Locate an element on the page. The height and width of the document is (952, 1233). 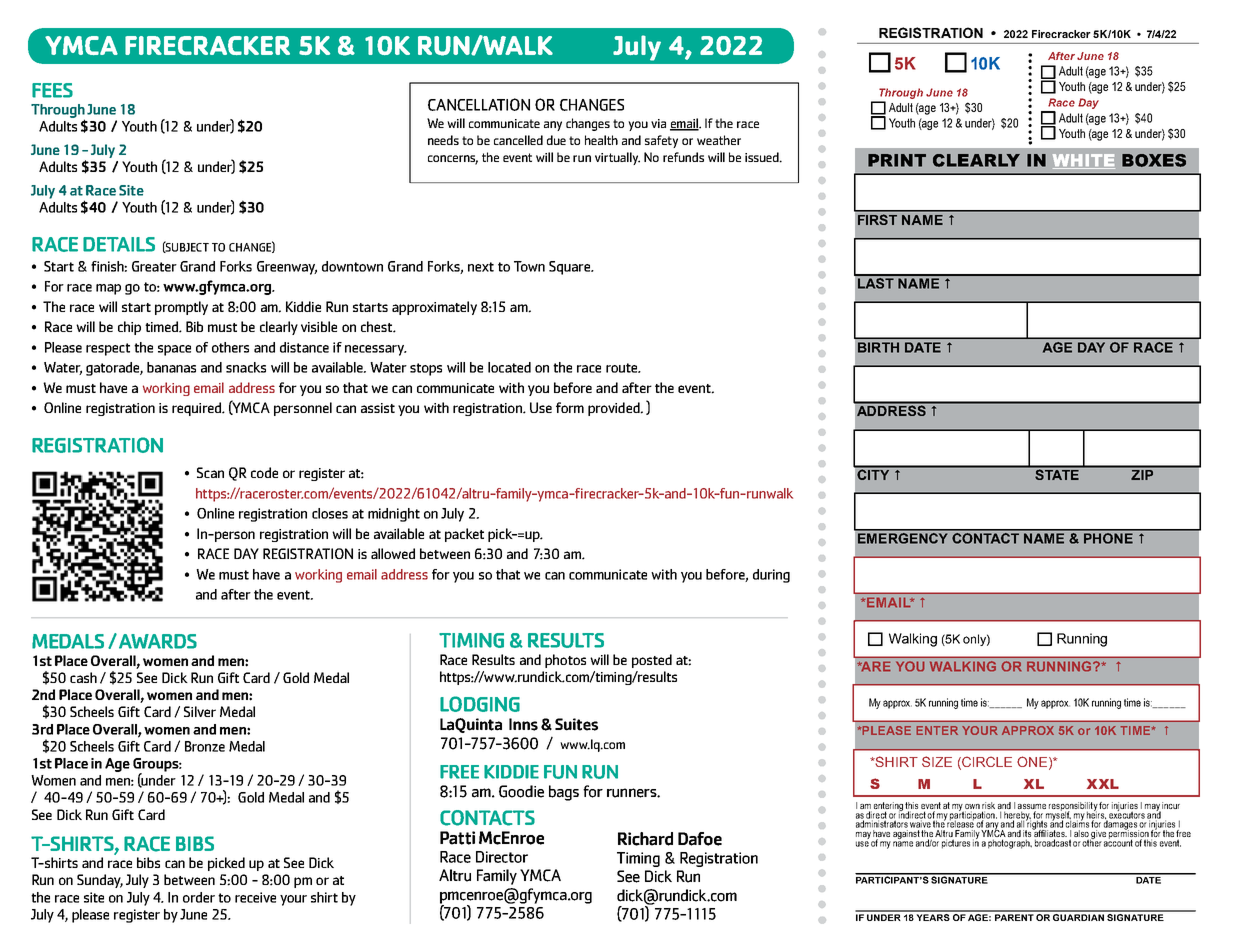
Richard is located at coordinates (645, 839).
